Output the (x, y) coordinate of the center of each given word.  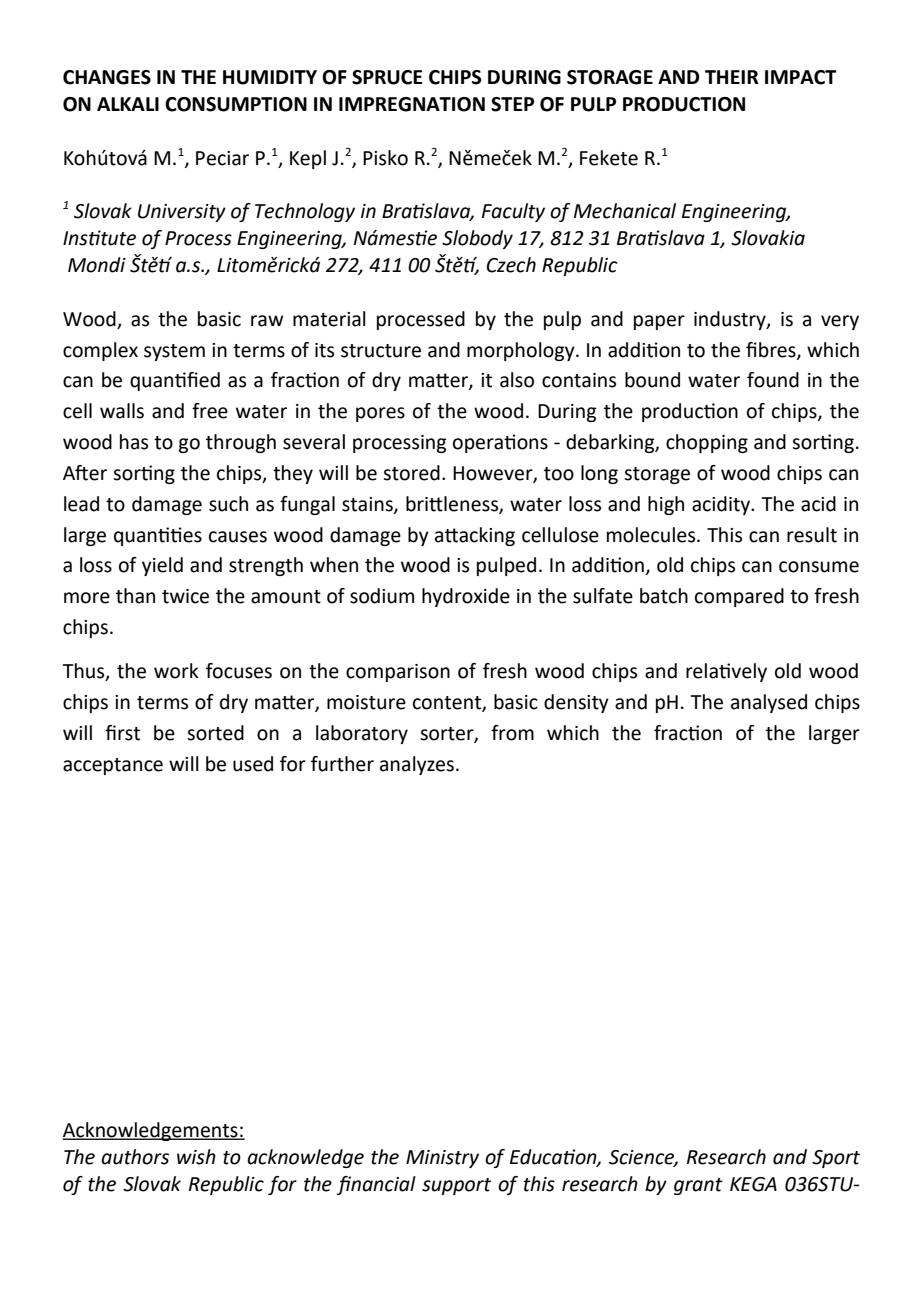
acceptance (113, 766)
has (134, 442)
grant (698, 1186)
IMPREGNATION (412, 104)
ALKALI (128, 104)
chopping (707, 443)
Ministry (442, 1159)
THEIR (732, 77)
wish (196, 1157)
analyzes (417, 765)
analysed (769, 703)
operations (500, 443)
